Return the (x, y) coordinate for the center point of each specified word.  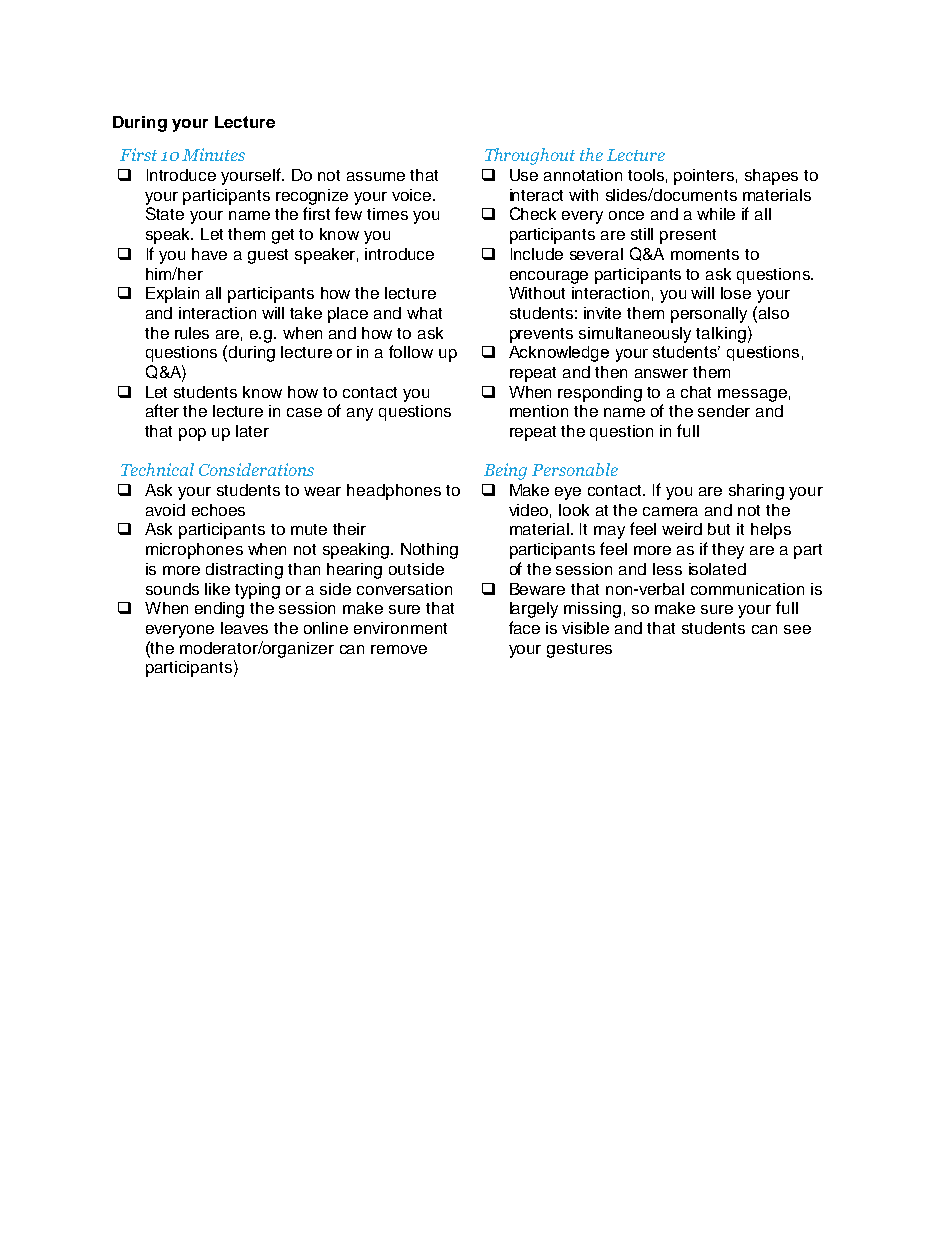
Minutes (213, 154)
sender (724, 411)
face (524, 627)
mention (539, 411)
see (797, 629)
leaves (244, 628)
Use (524, 175)
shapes (771, 177)
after (162, 410)
